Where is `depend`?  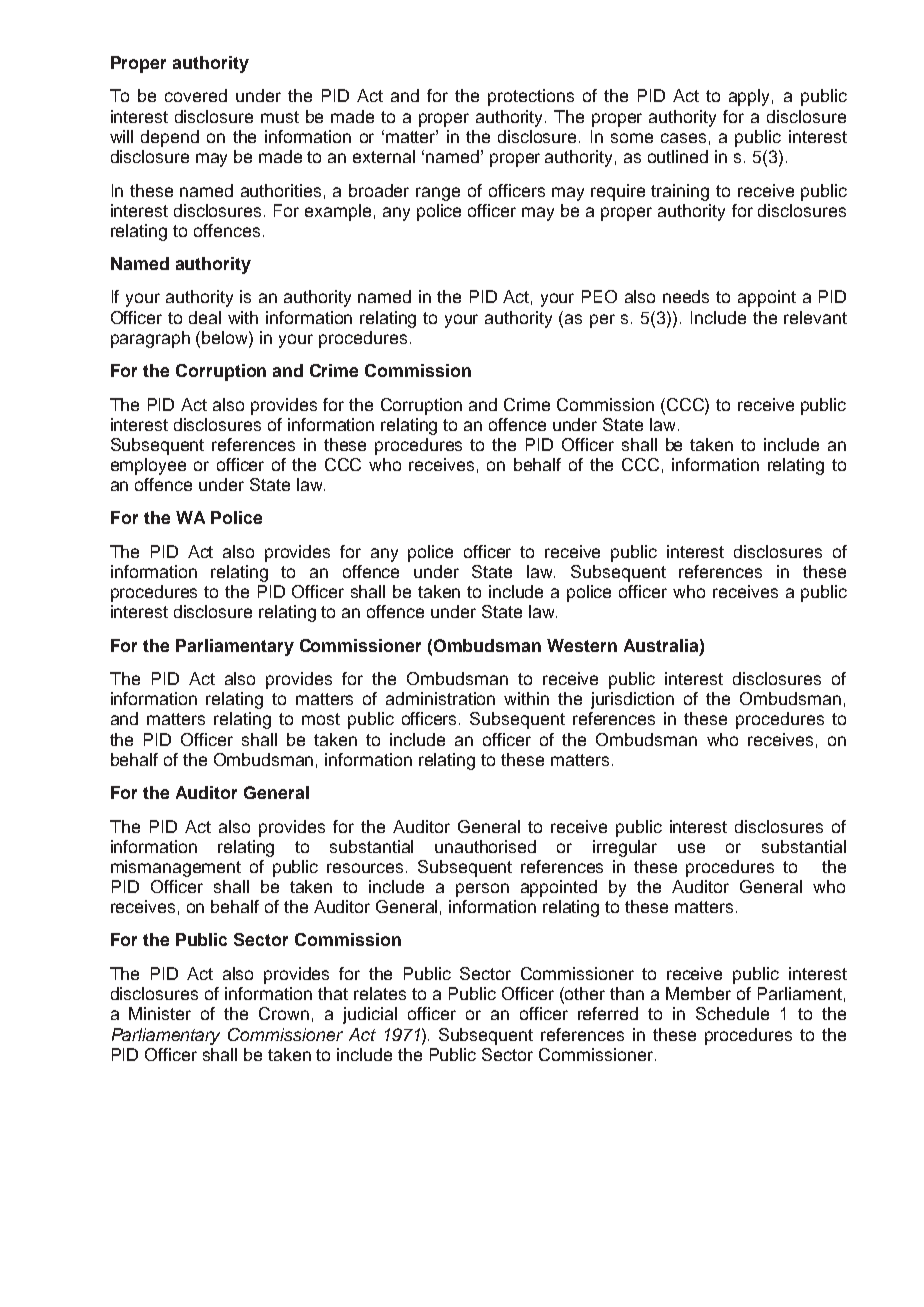
depend is located at coordinates (170, 138).
